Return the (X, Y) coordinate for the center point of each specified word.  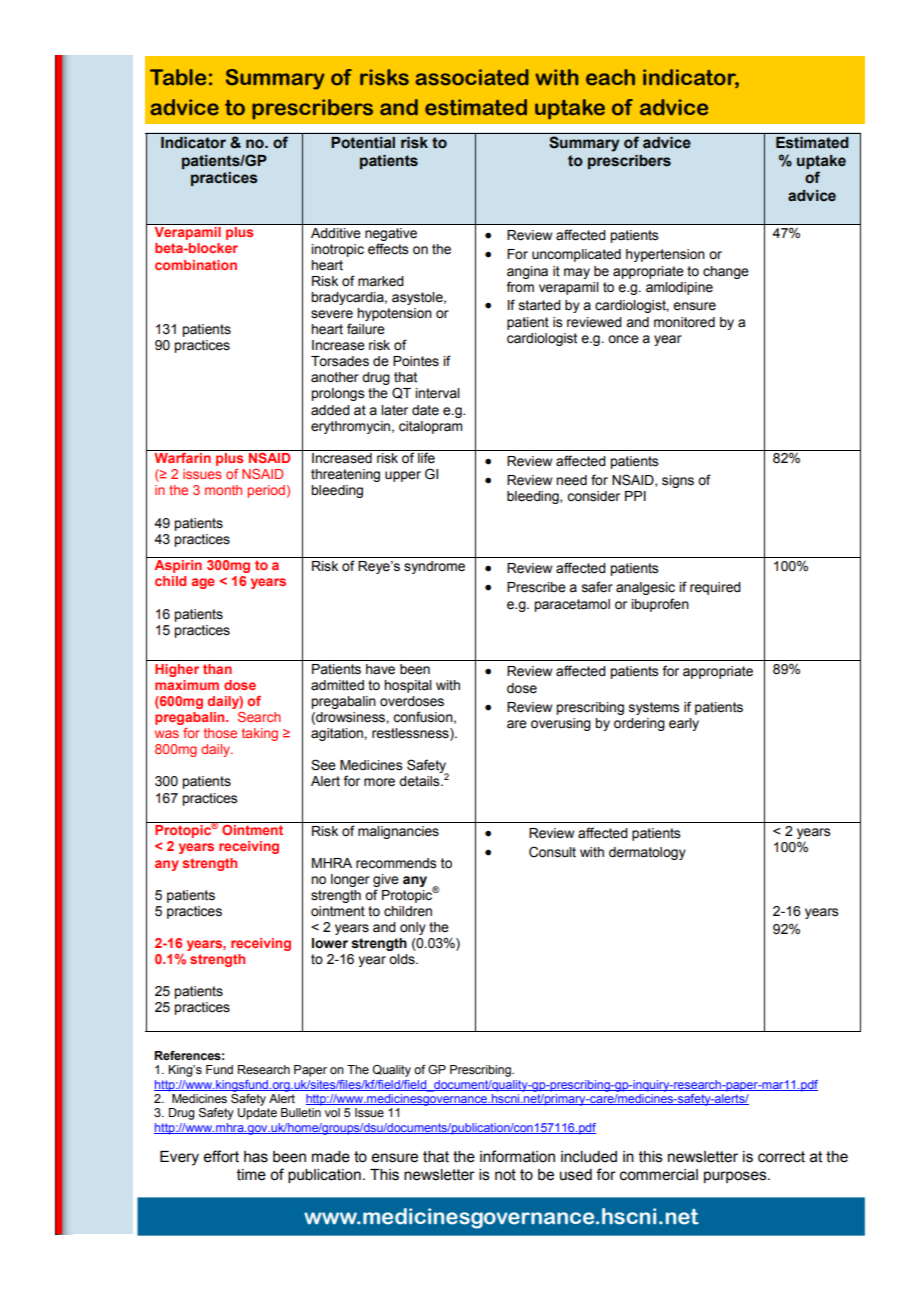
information (517, 1156)
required (715, 588)
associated (472, 77)
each (610, 77)
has (256, 1157)
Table (178, 77)
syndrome (434, 567)
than (217, 669)
